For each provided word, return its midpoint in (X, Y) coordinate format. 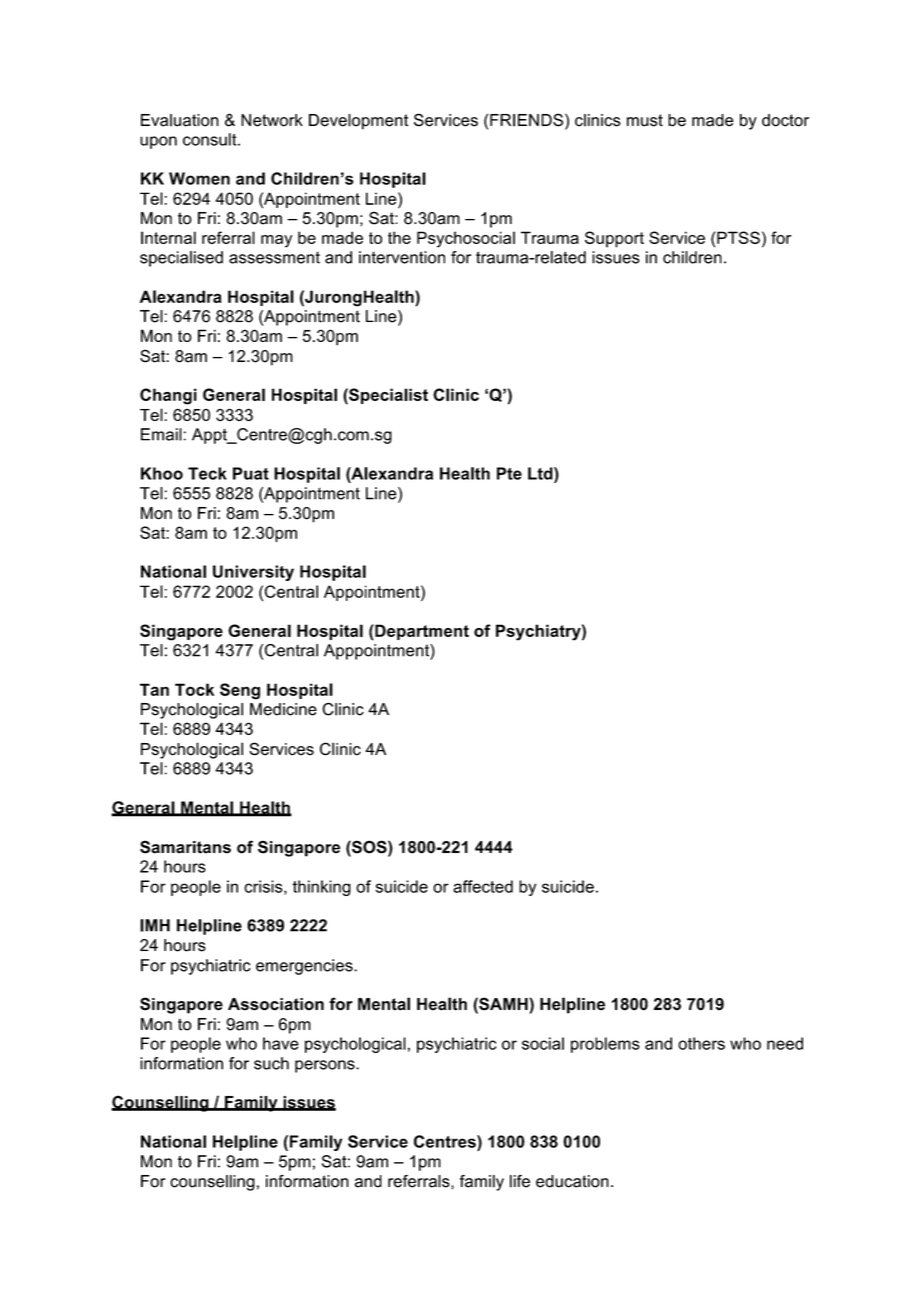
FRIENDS (526, 120)
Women (199, 178)
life (520, 1181)
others (701, 1043)
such (271, 1063)
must (645, 120)
